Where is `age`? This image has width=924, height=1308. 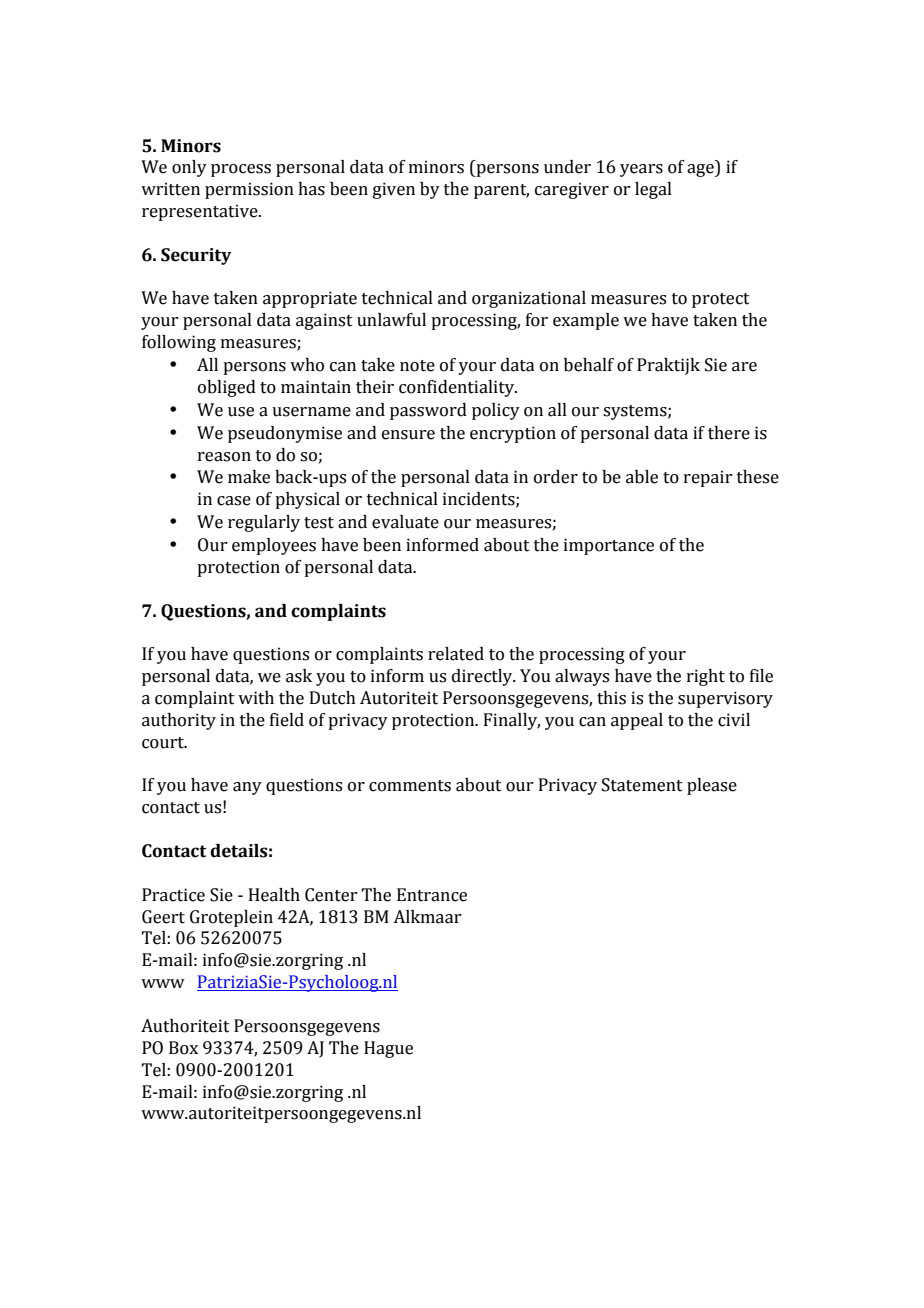
age is located at coordinates (701, 170).
